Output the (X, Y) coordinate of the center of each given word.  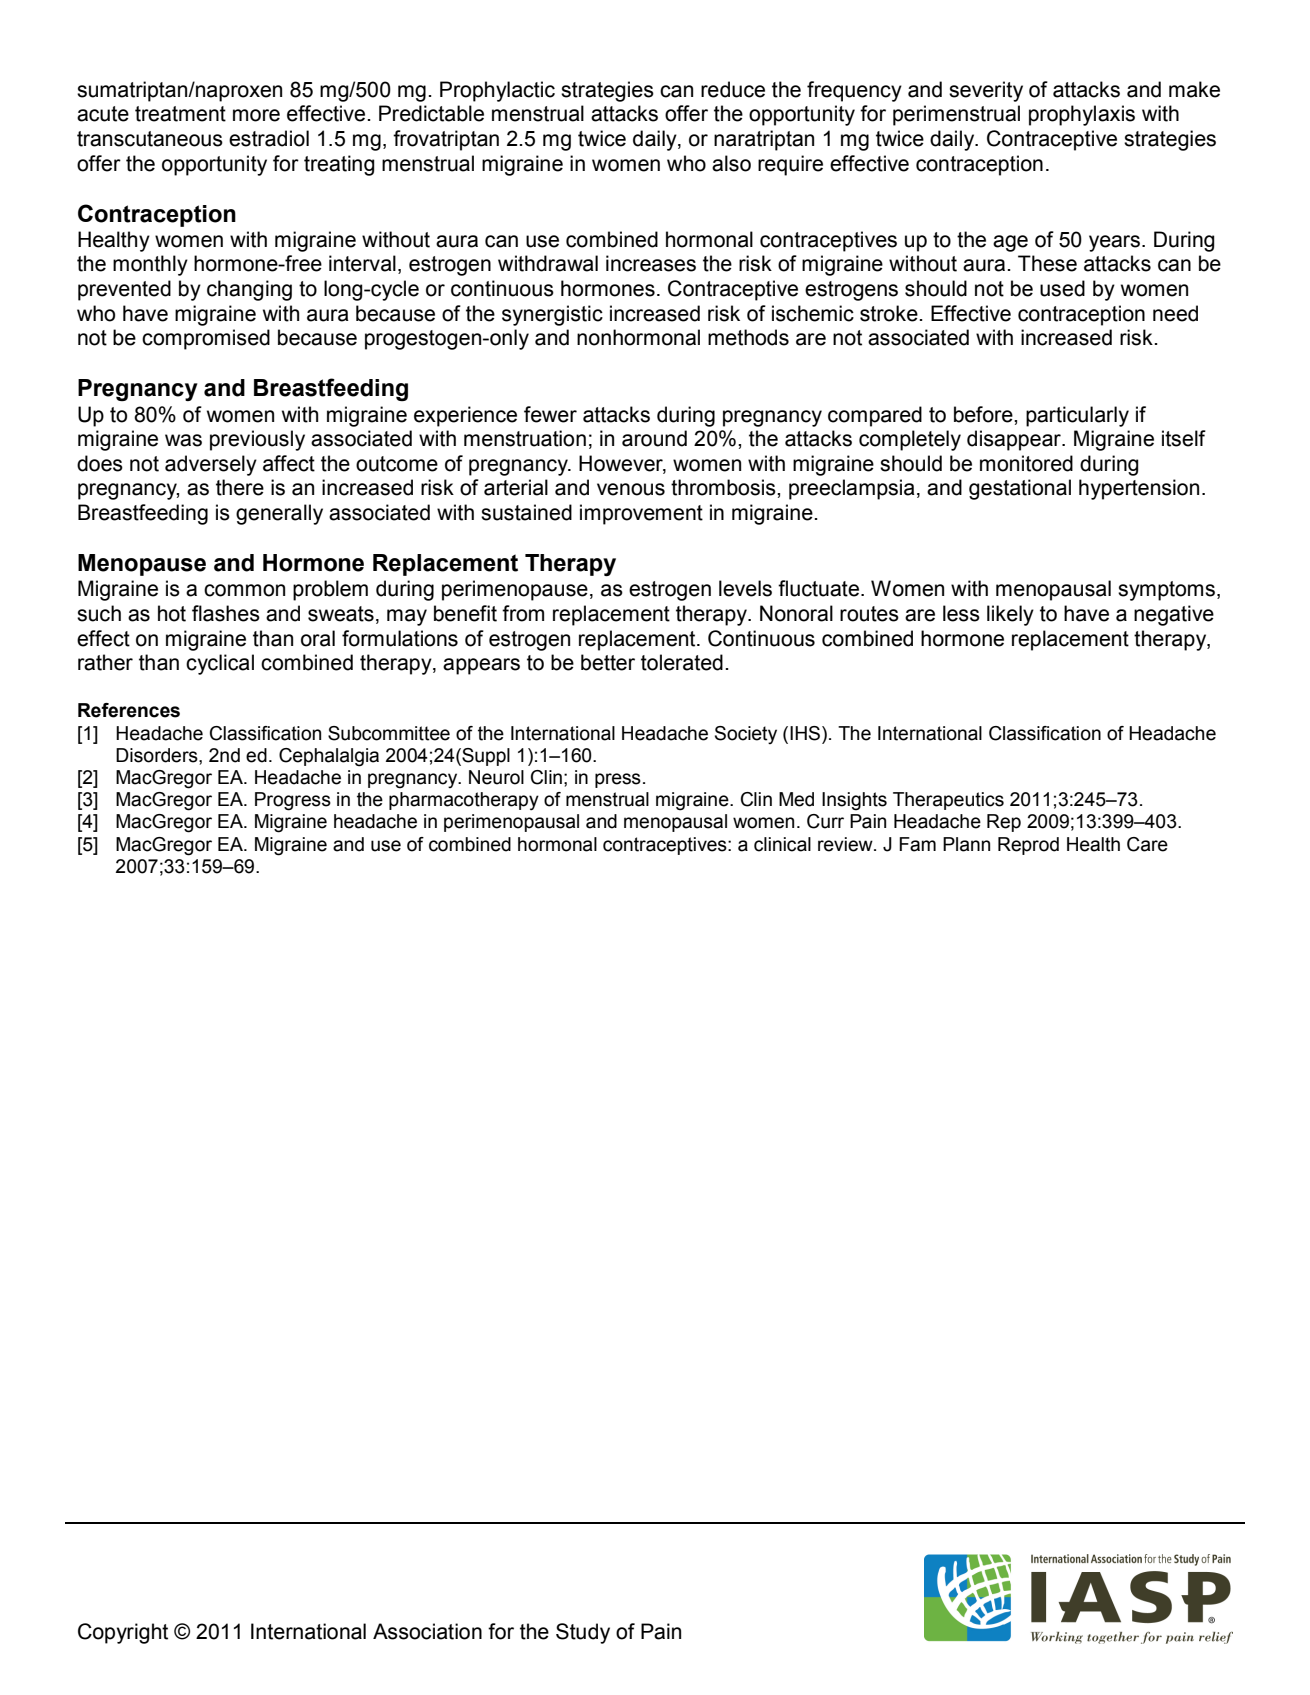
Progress (293, 801)
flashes (226, 613)
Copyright (123, 1633)
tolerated (682, 662)
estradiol (269, 138)
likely (1010, 615)
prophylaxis (1082, 115)
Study (583, 1633)
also (731, 163)
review (846, 844)
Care (1147, 844)
